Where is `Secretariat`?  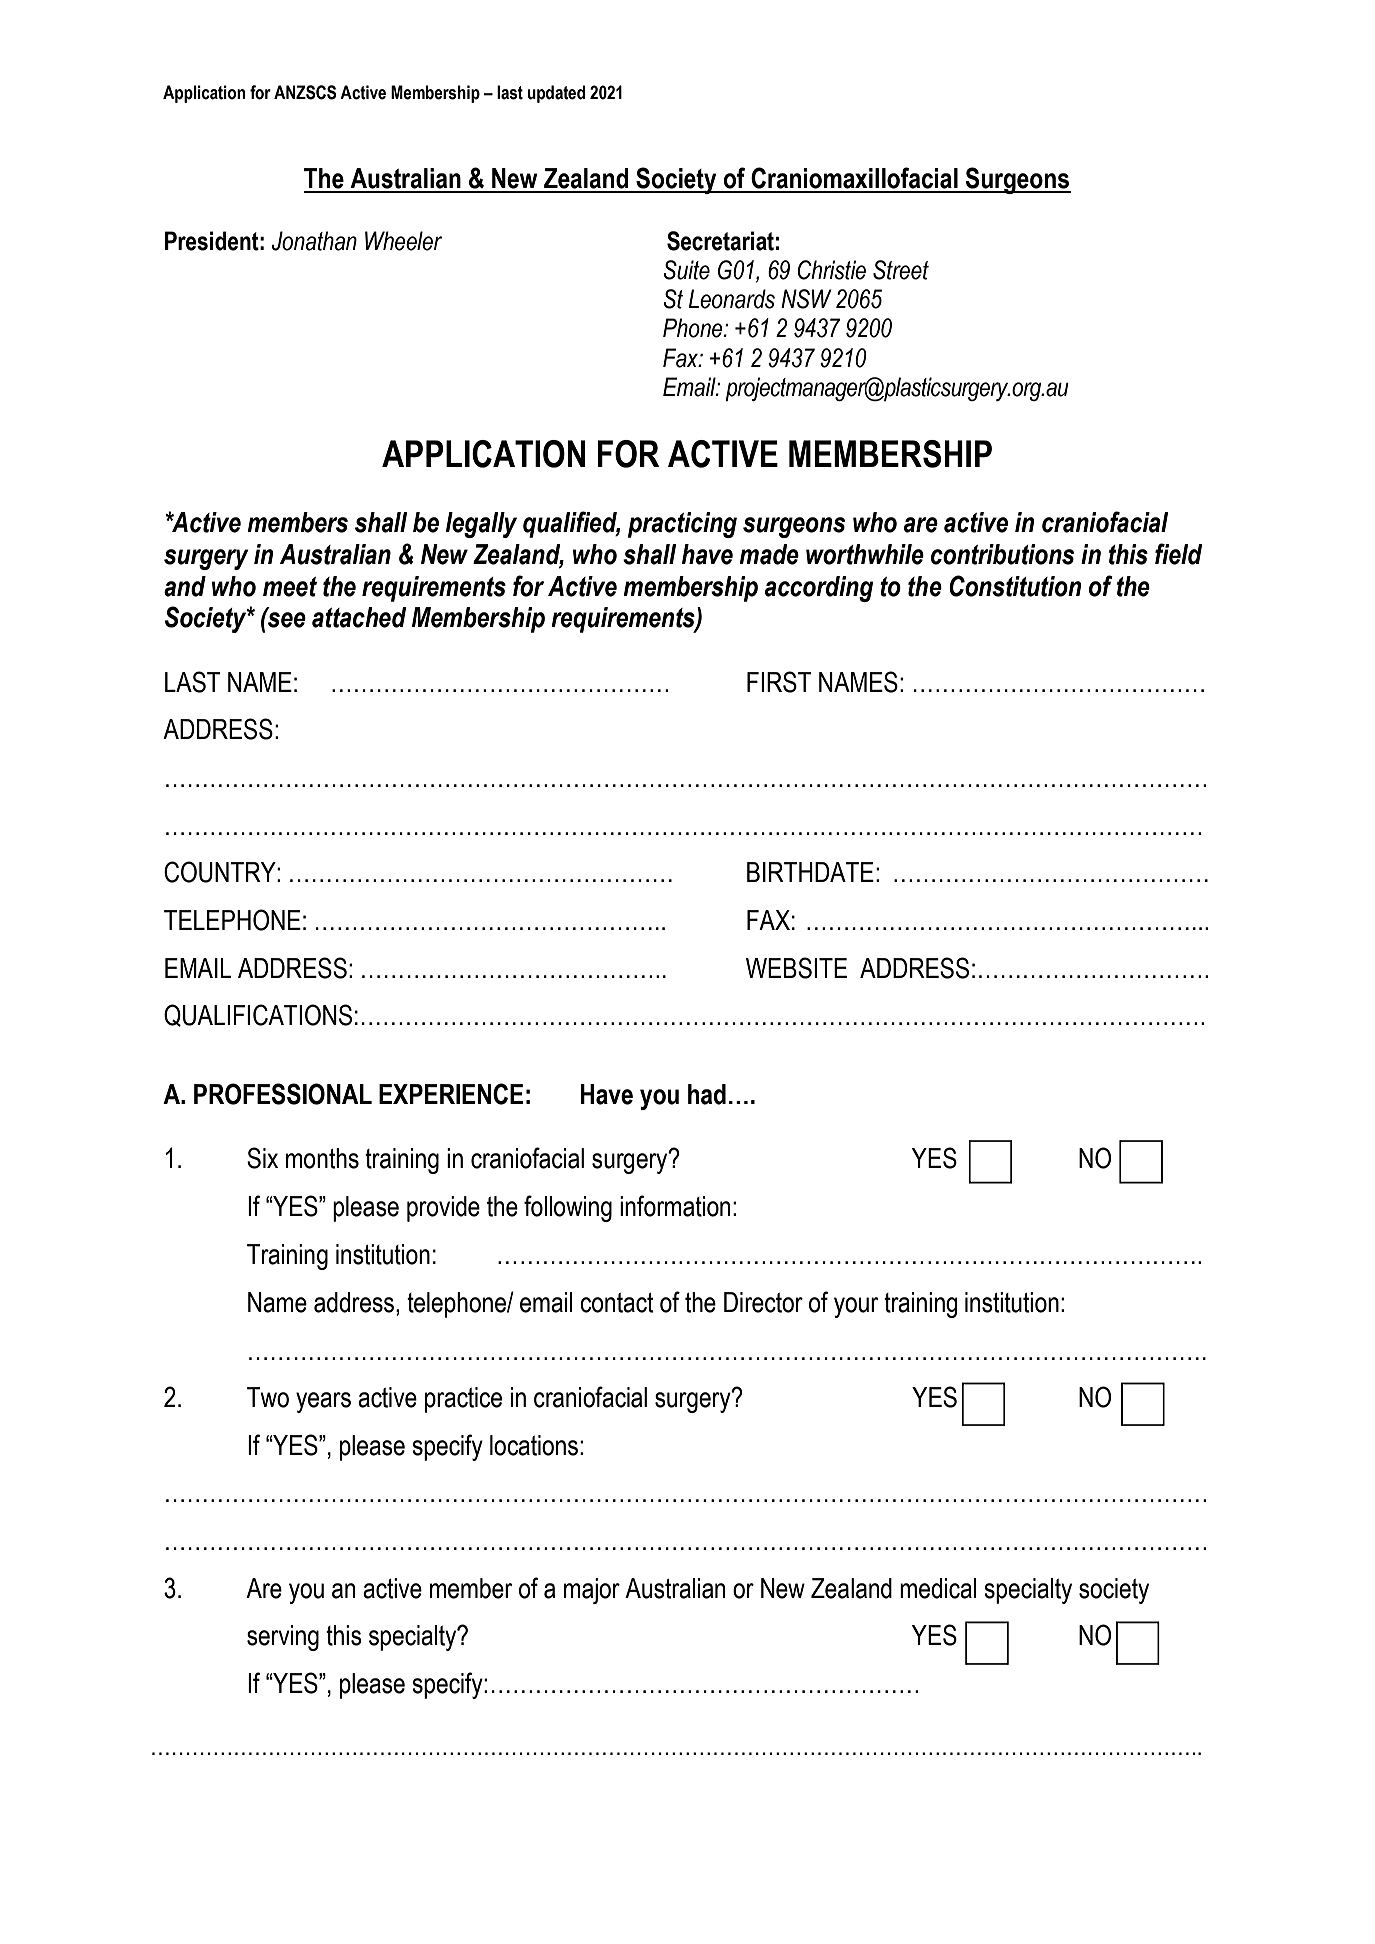 Secretariat is located at coordinates (720, 241).
